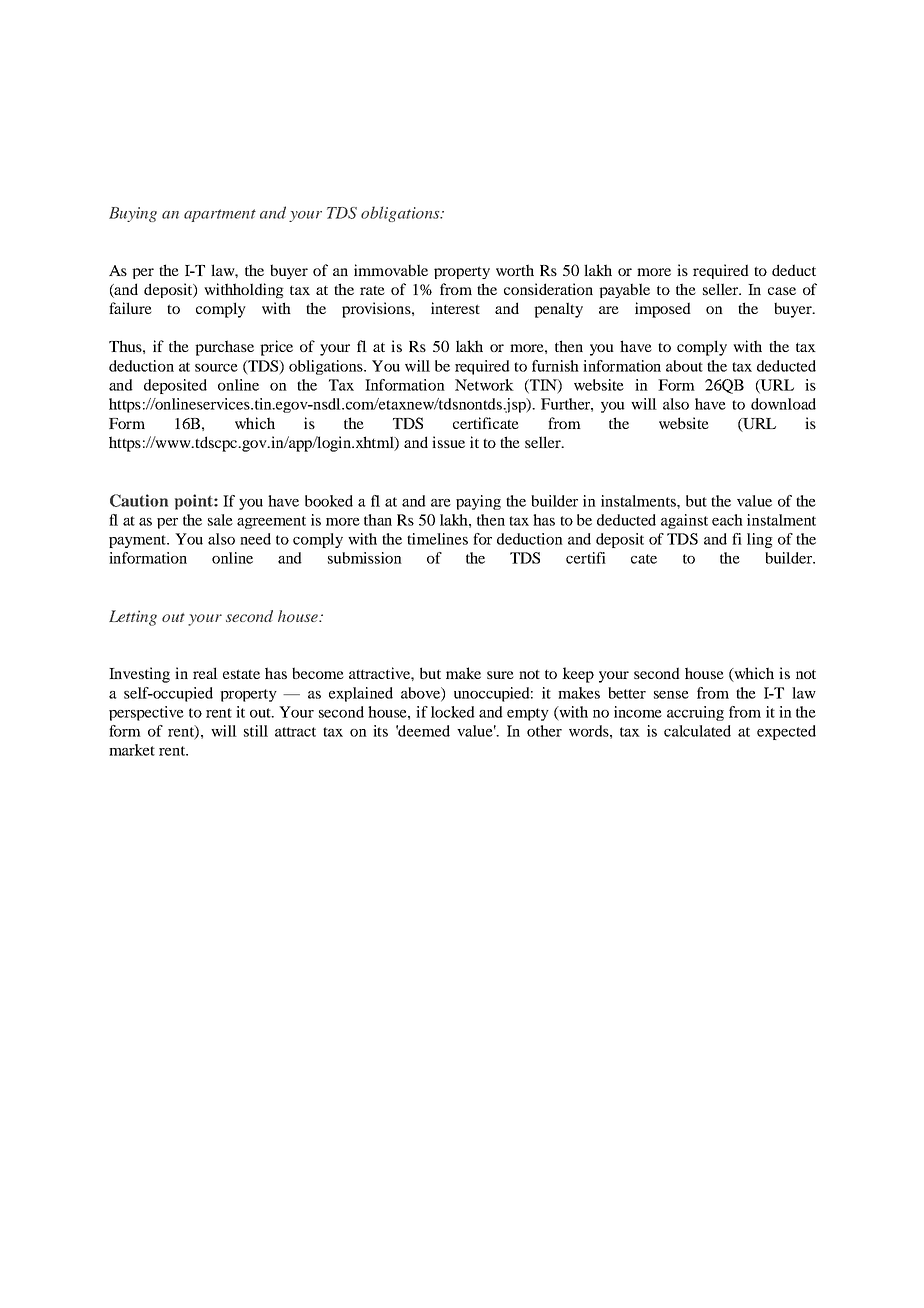 The image size is (924, 1308). What do you see at coordinates (484, 385) in the screenshot?
I see `Network` at bounding box center [484, 385].
